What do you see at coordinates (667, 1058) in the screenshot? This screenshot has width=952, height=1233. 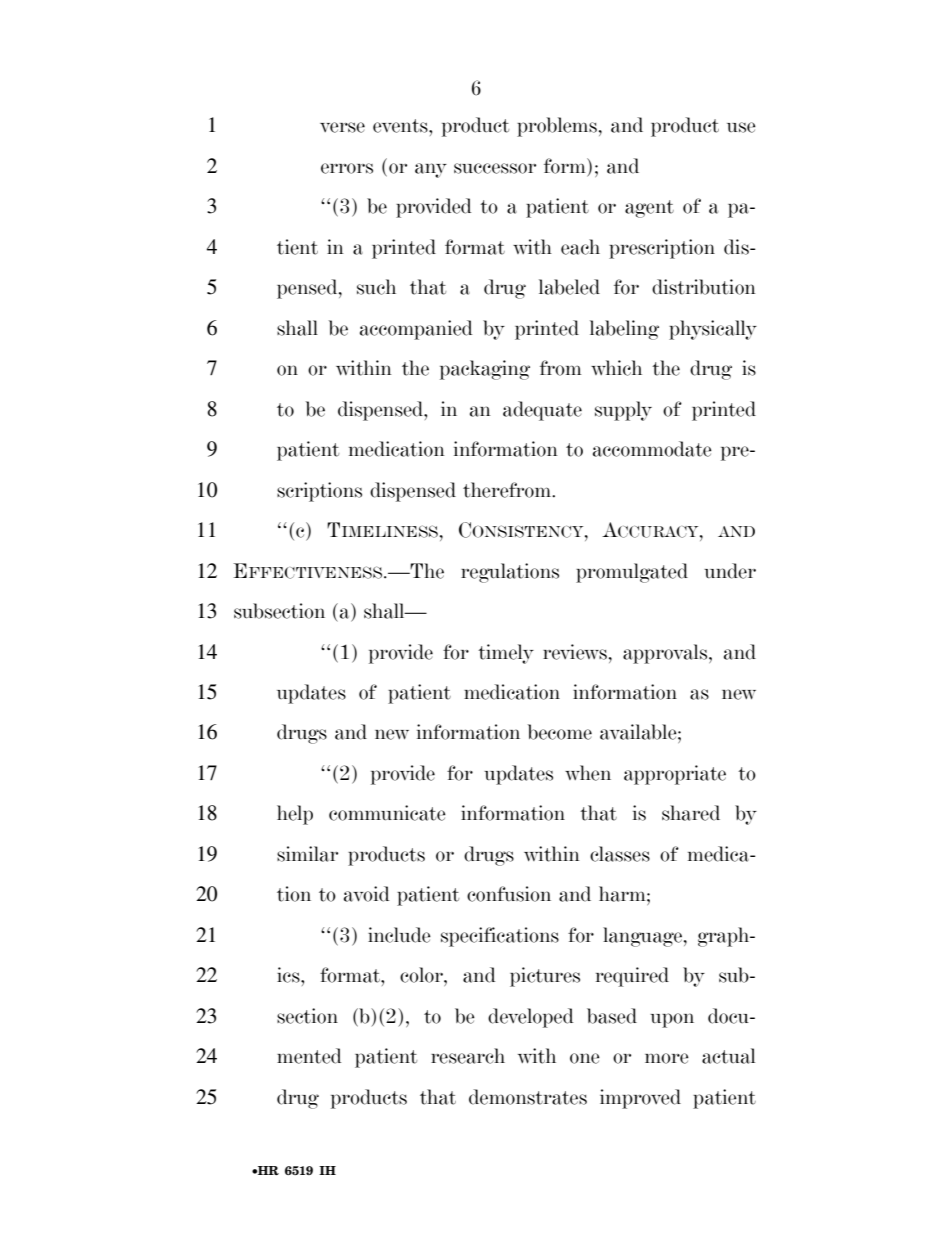 I see `more` at bounding box center [667, 1058].
